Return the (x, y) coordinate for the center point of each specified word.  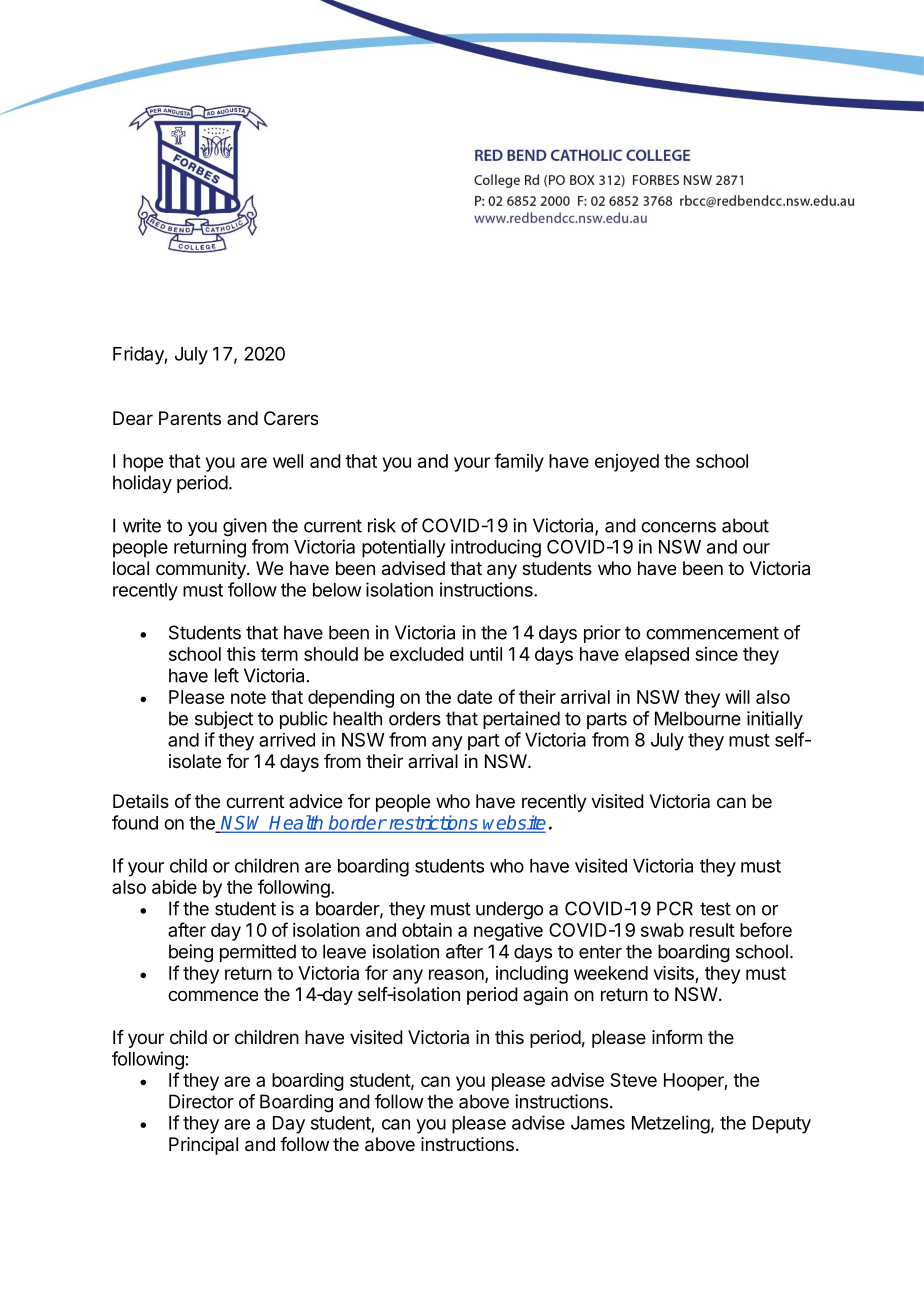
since (716, 654)
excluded (427, 654)
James (598, 1123)
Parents (190, 418)
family (519, 462)
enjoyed (627, 463)
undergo (509, 910)
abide (174, 887)
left (227, 675)
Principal (203, 1146)
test (715, 909)
